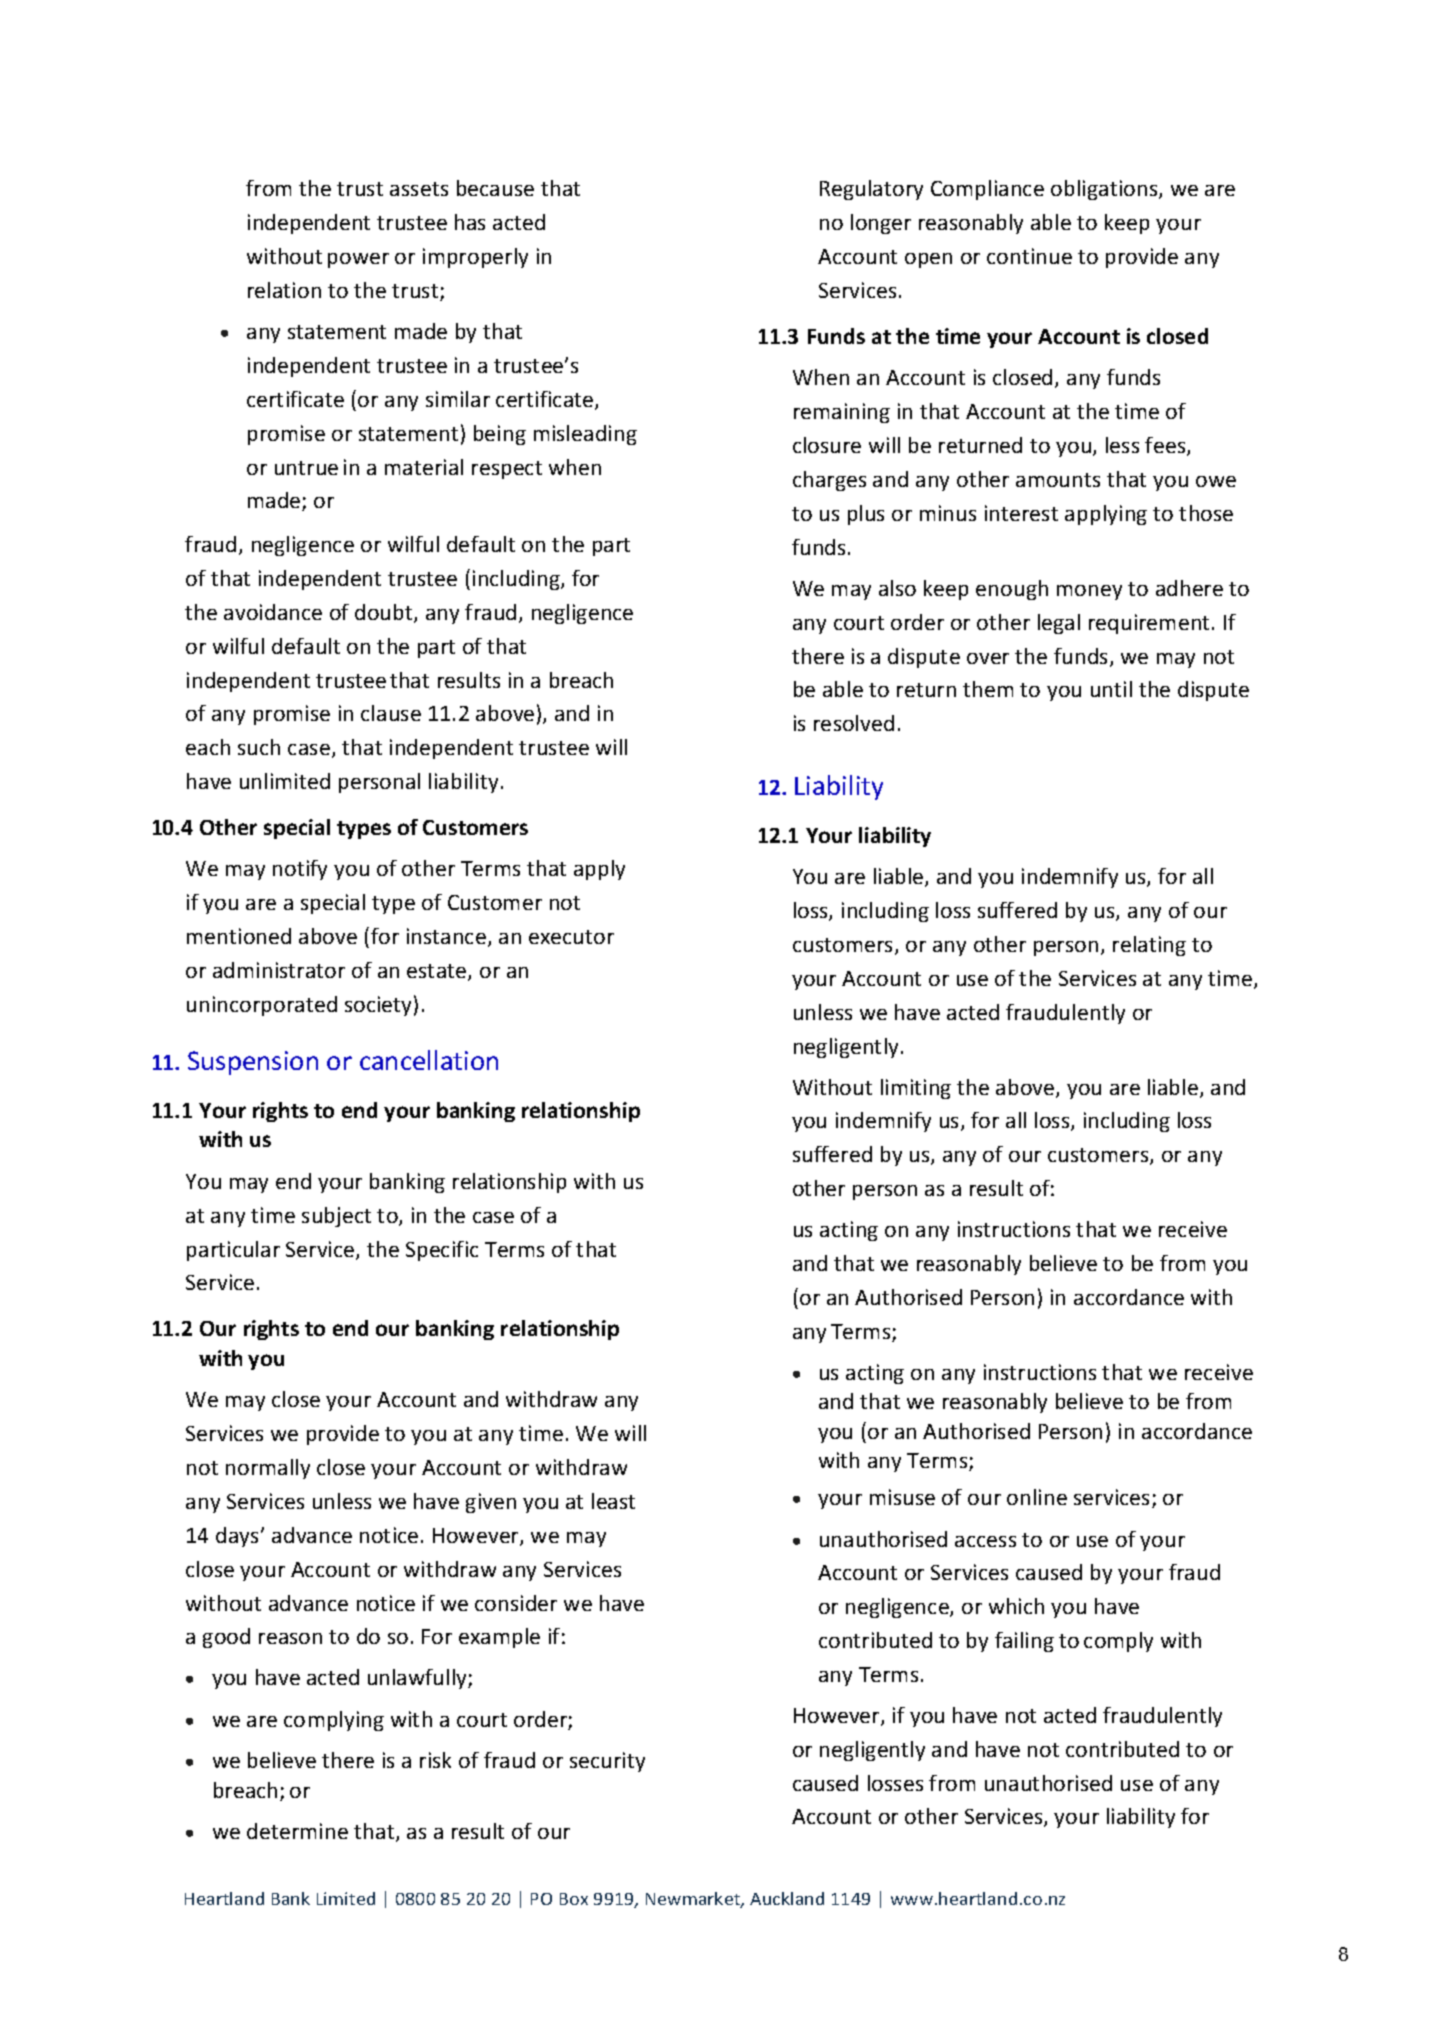 Image resolution: width=1436 pixels, height=2031 pixels. What do you see at coordinates (1024, 1642) in the screenshot?
I see `failing` at bounding box center [1024, 1642].
